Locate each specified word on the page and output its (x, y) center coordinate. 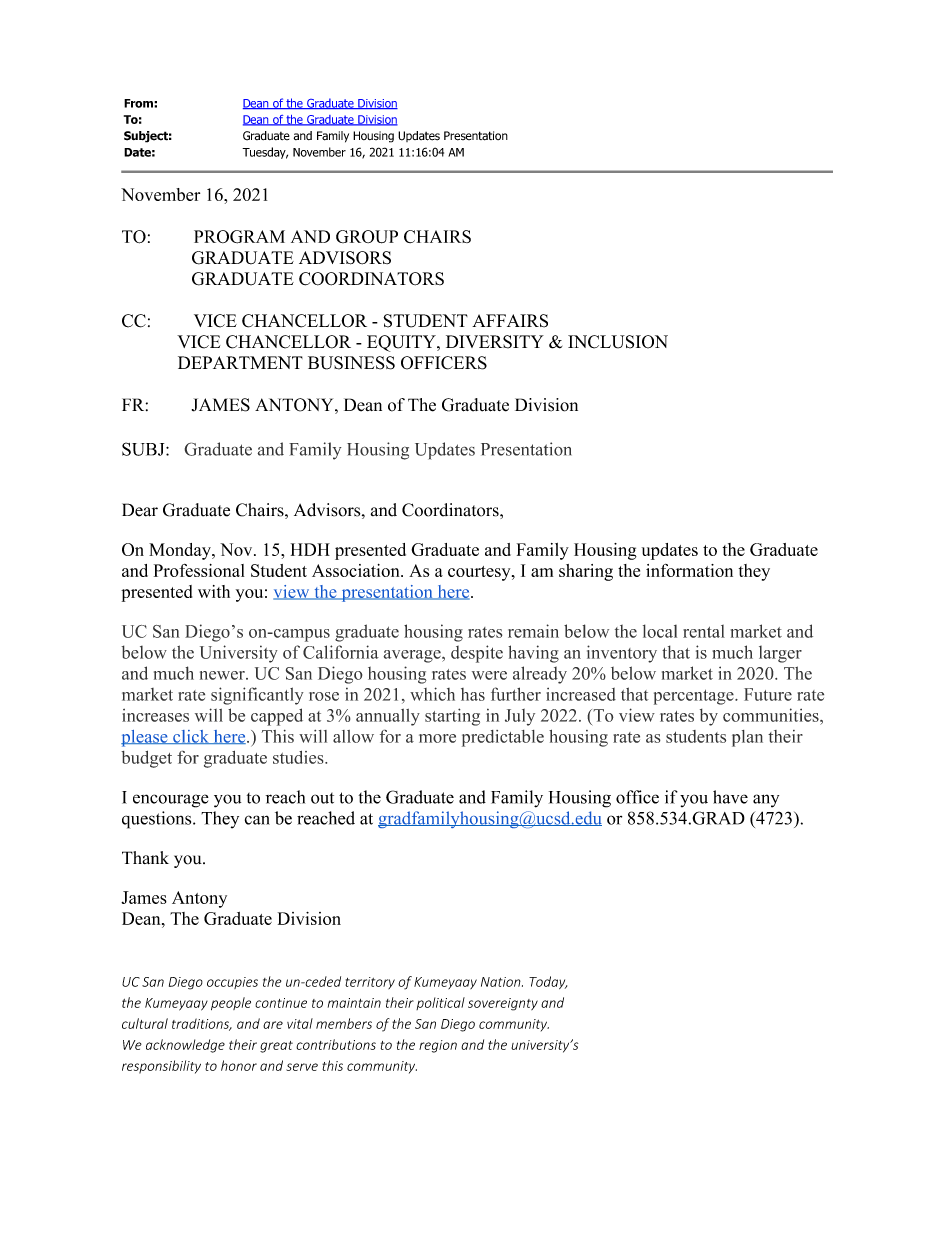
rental (704, 631)
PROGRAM (239, 237)
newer (223, 675)
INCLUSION (618, 342)
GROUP (367, 237)
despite (477, 654)
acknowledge (185, 1046)
